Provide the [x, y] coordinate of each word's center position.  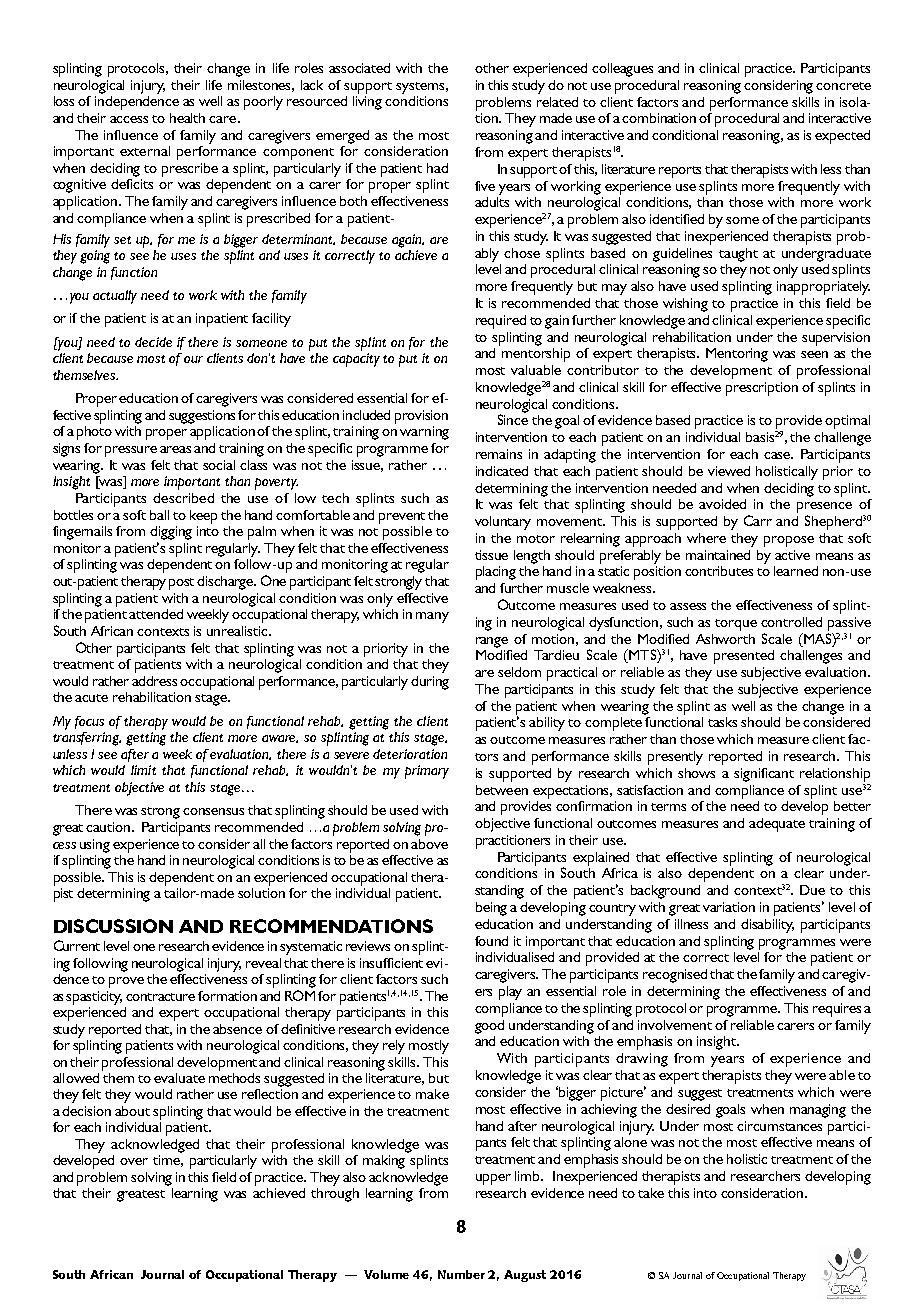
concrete [843, 86]
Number [461, 1274]
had [437, 168]
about [132, 1111]
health [187, 118]
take [651, 1193]
